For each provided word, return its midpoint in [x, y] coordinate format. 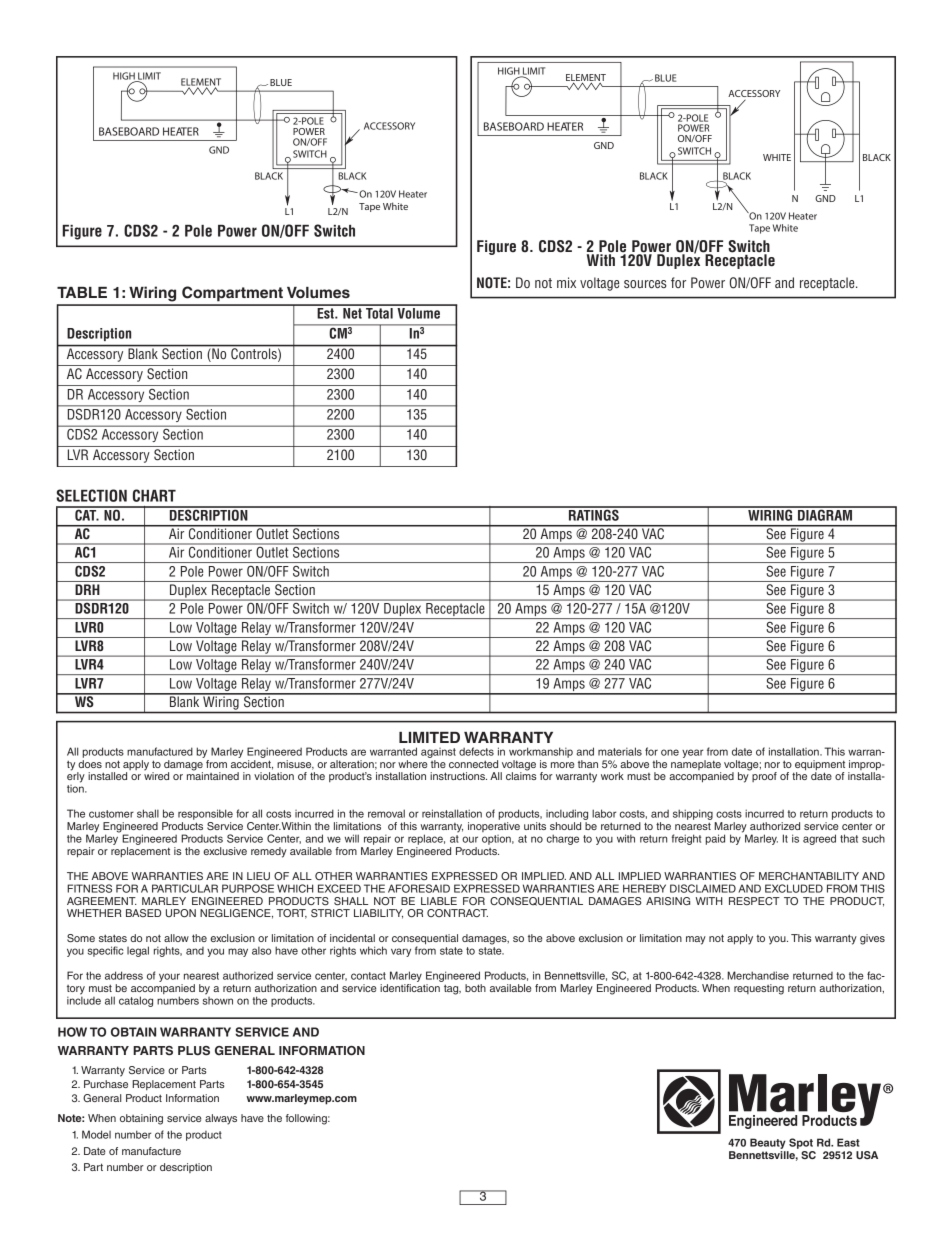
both [475, 988]
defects [476, 751]
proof [763, 776]
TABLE [82, 292]
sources [645, 284]
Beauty [769, 1145]
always [221, 1119]
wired [156, 775]
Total [379, 312]
